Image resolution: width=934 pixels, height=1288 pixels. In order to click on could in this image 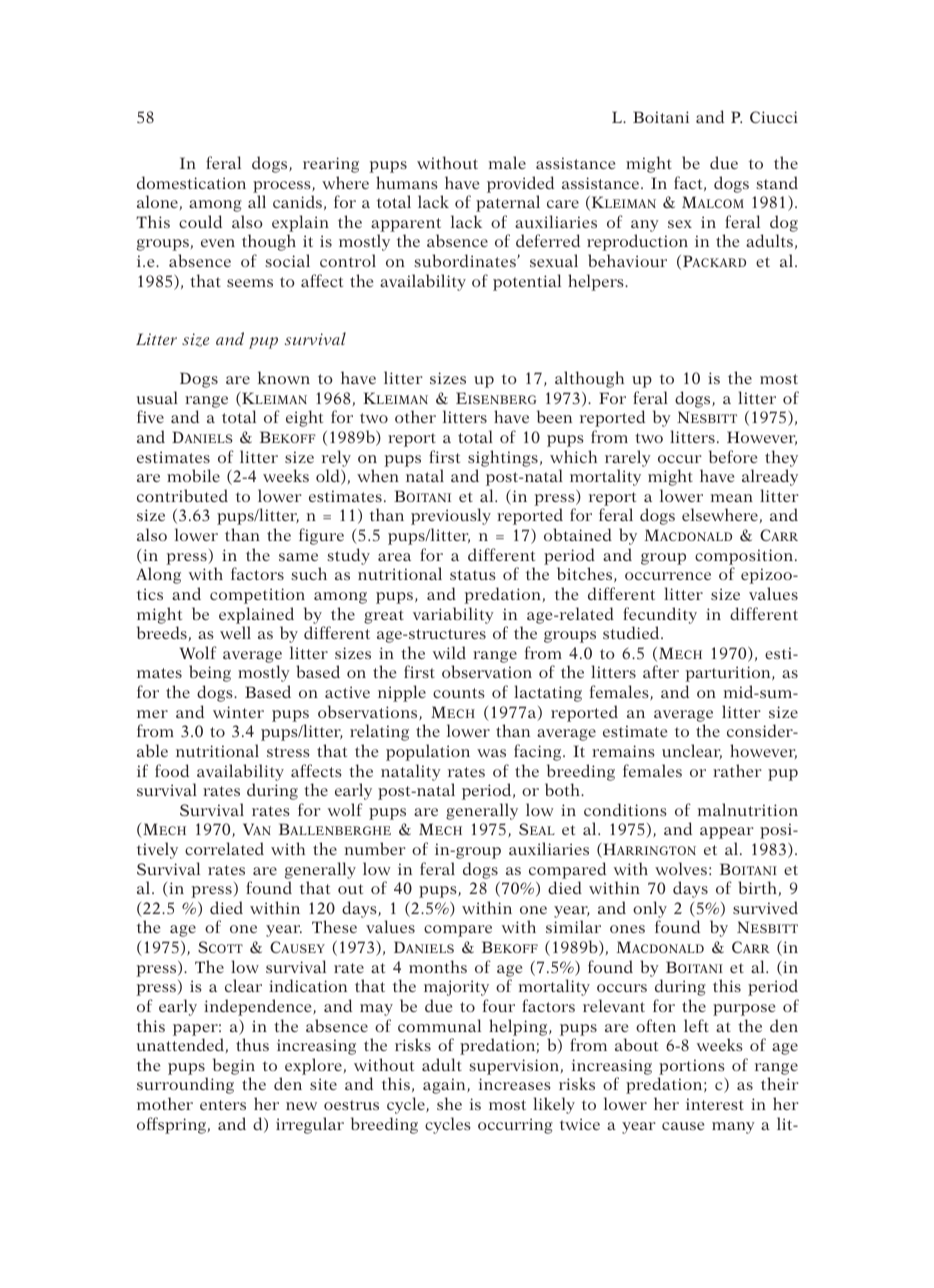, I will do `click(200, 221)`.
